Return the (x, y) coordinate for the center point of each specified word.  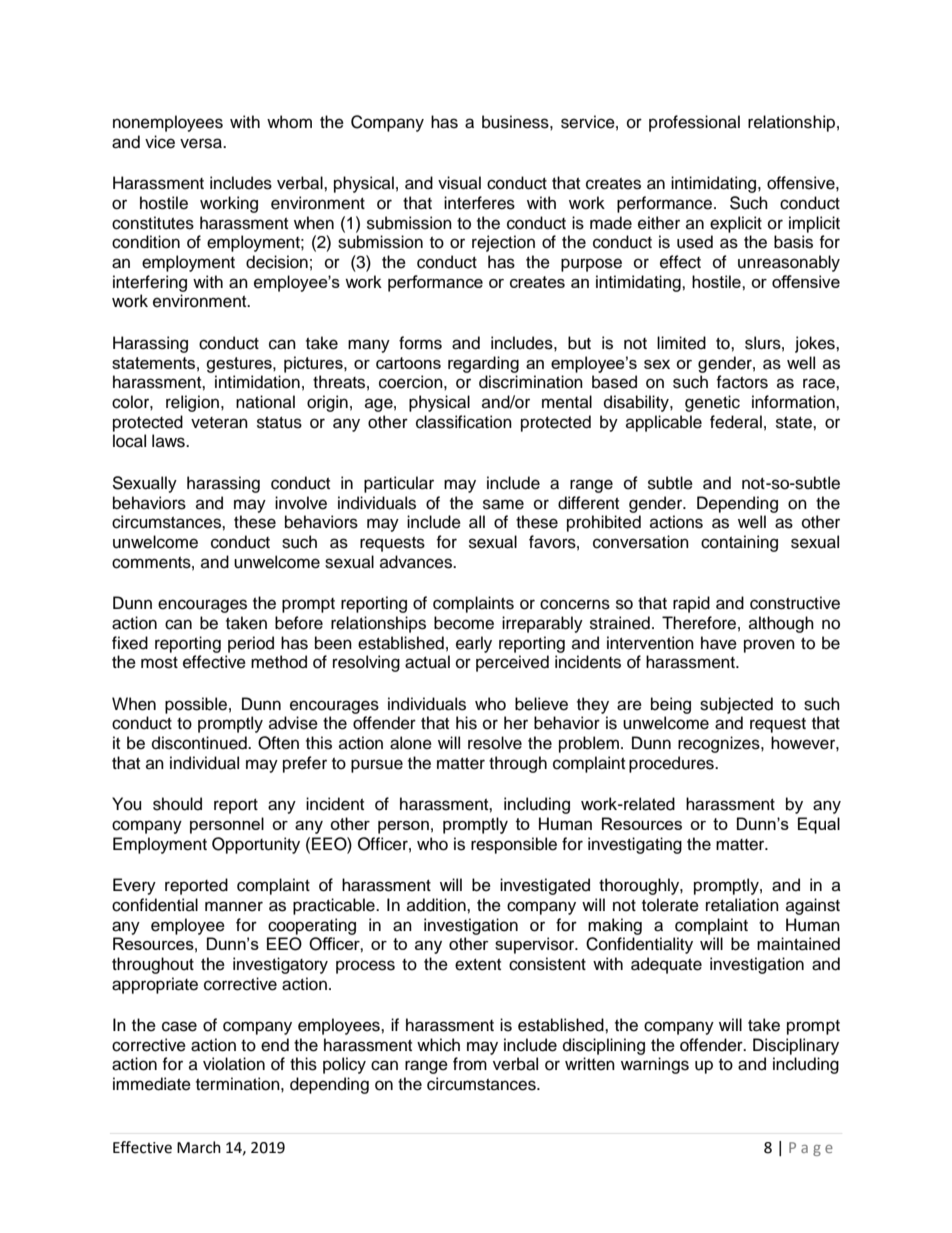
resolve (495, 743)
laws (169, 441)
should (177, 804)
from (470, 1064)
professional (694, 123)
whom (289, 122)
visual (459, 183)
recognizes (720, 744)
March (199, 1147)
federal (736, 422)
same (503, 504)
